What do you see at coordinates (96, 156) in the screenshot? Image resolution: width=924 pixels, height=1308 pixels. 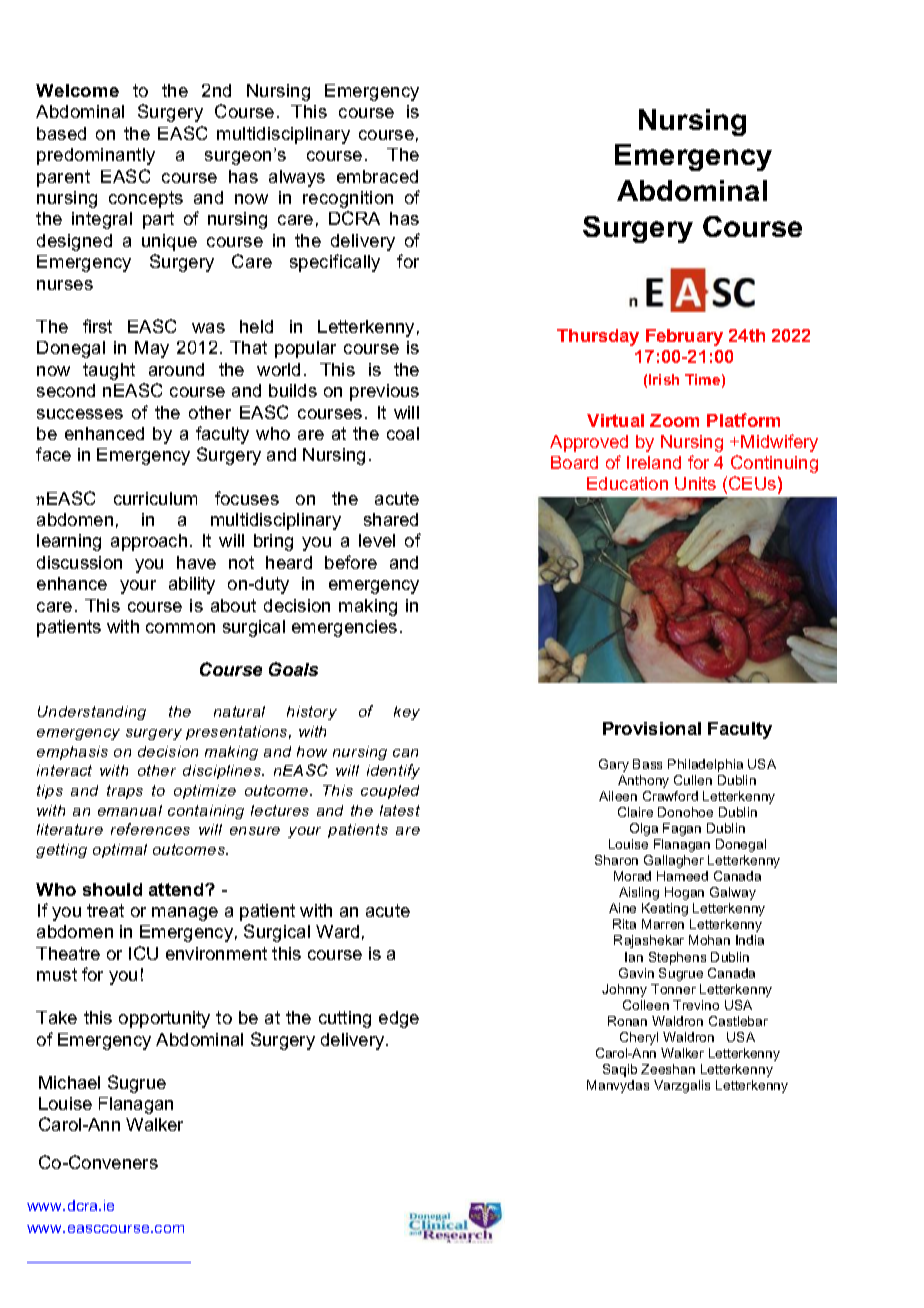 I see `predominantly` at bounding box center [96, 156].
